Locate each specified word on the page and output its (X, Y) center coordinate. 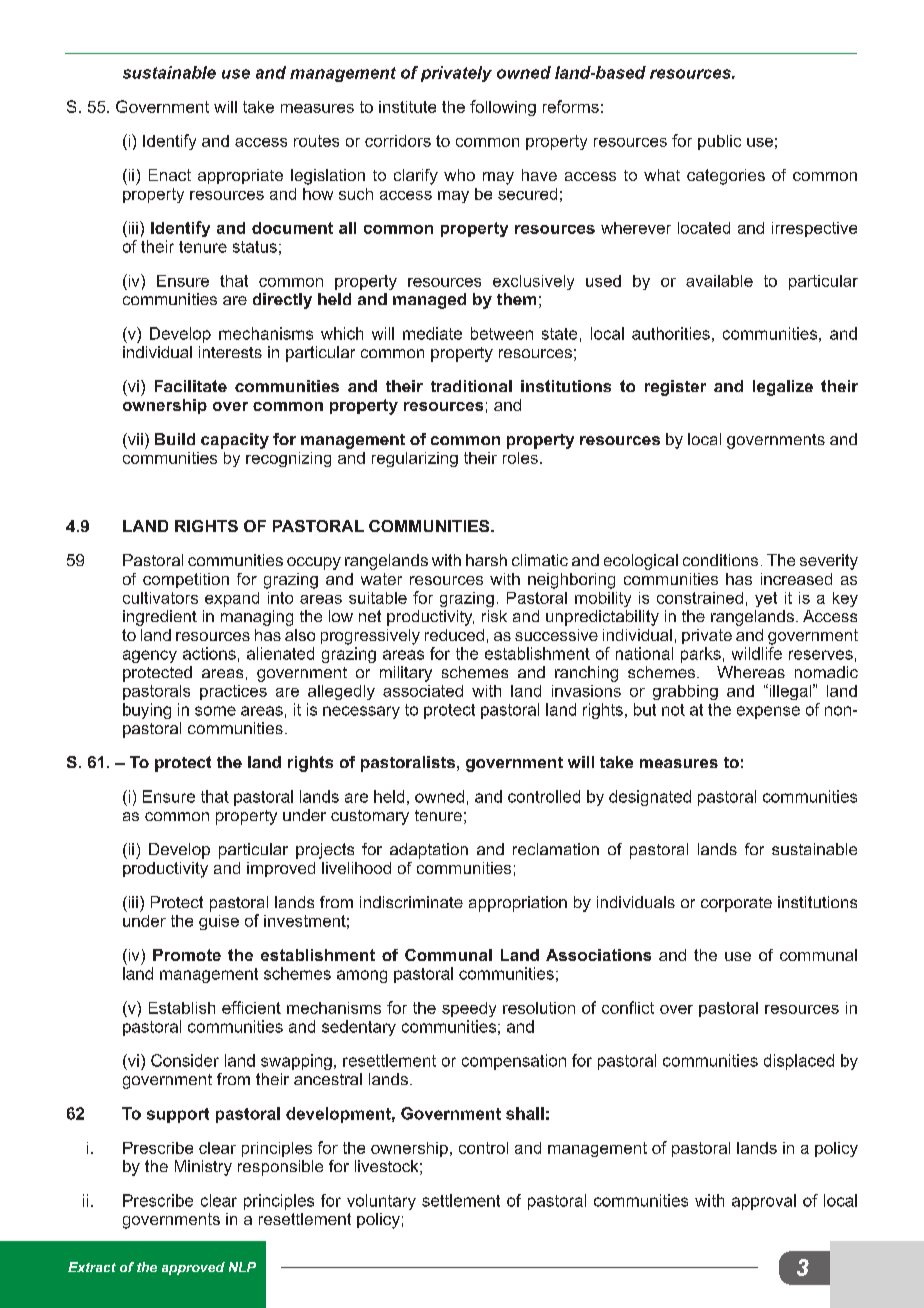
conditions (720, 560)
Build (175, 439)
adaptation (429, 851)
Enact (170, 175)
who (459, 175)
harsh (486, 560)
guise (219, 922)
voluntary (381, 1202)
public (719, 142)
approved (193, 1268)
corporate (736, 904)
